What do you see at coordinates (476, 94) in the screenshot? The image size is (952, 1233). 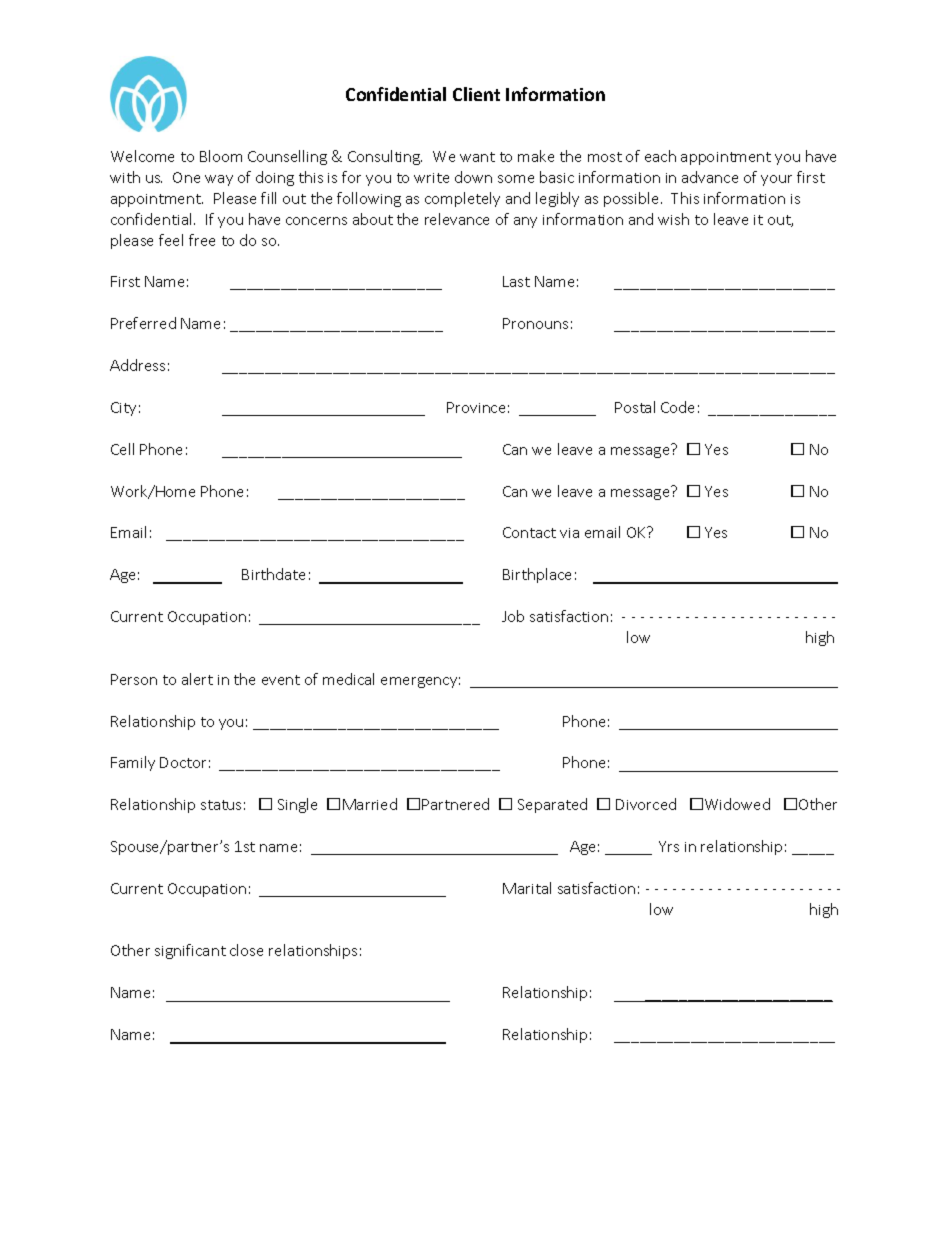 I see `Client` at bounding box center [476, 94].
